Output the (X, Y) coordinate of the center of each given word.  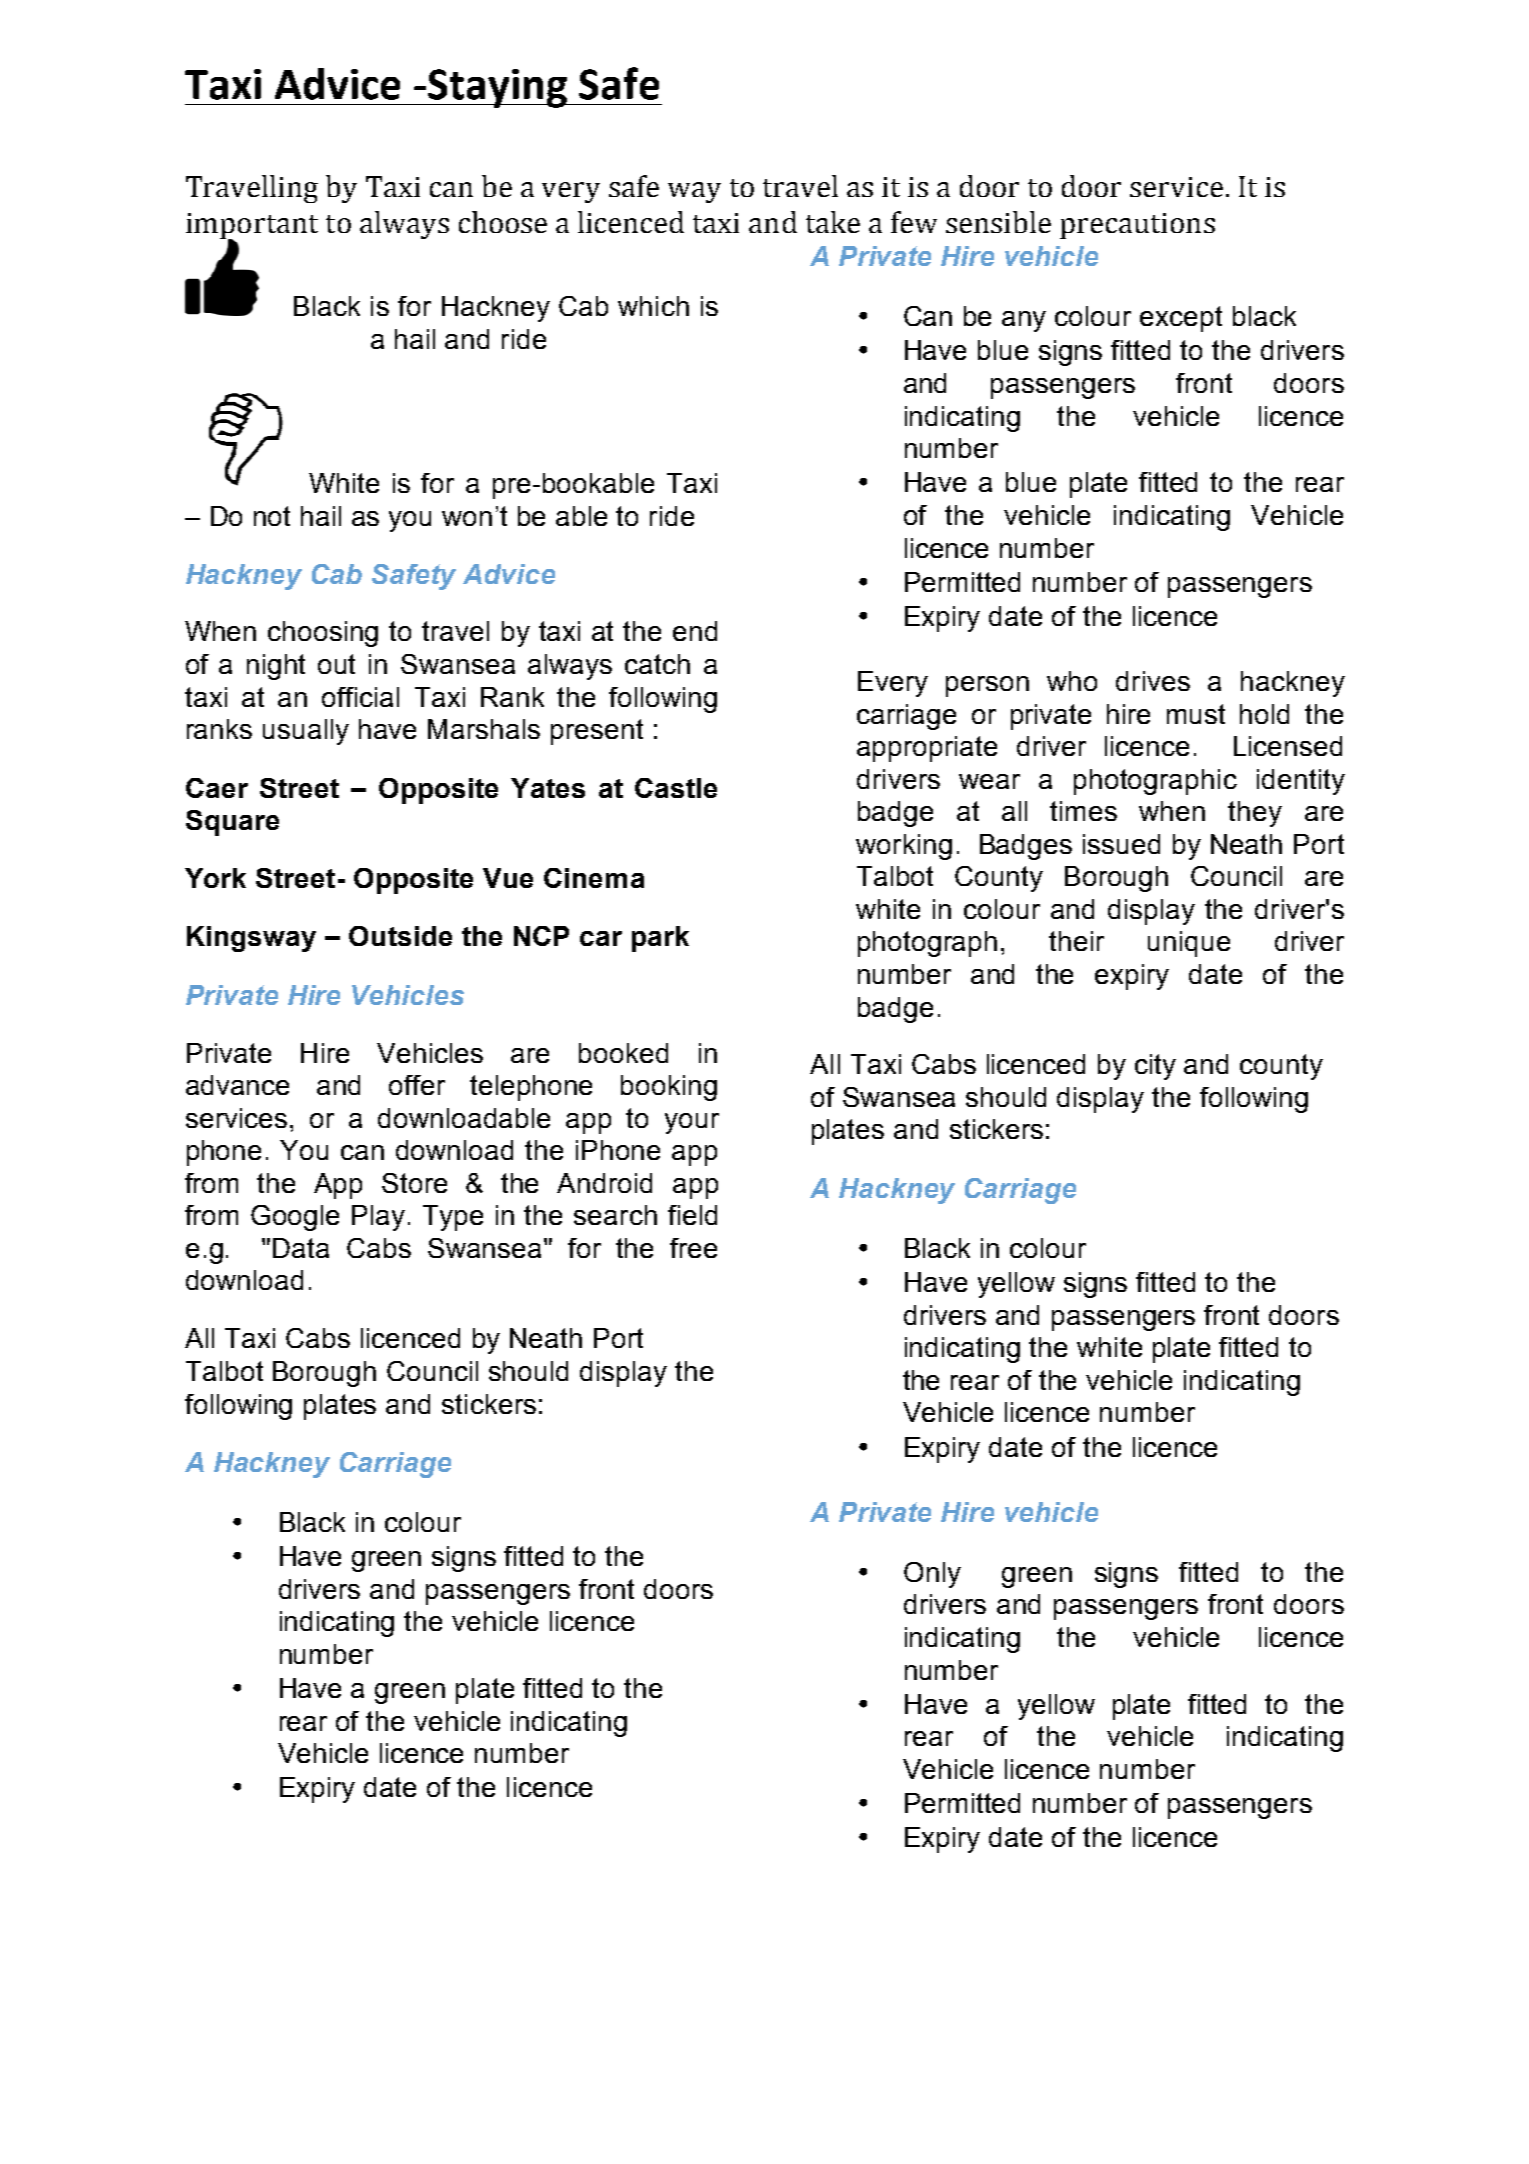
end (695, 631)
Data (301, 1248)
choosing (323, 634)
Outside (400, 936)
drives (1153, 681)
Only (932, 1575)
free (693, 1248)
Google (295, 1218)
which (653, 306)
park (660, 939)
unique (1189, 944)
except (1181, 319)
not (272, 516)
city (1155, 1067)
